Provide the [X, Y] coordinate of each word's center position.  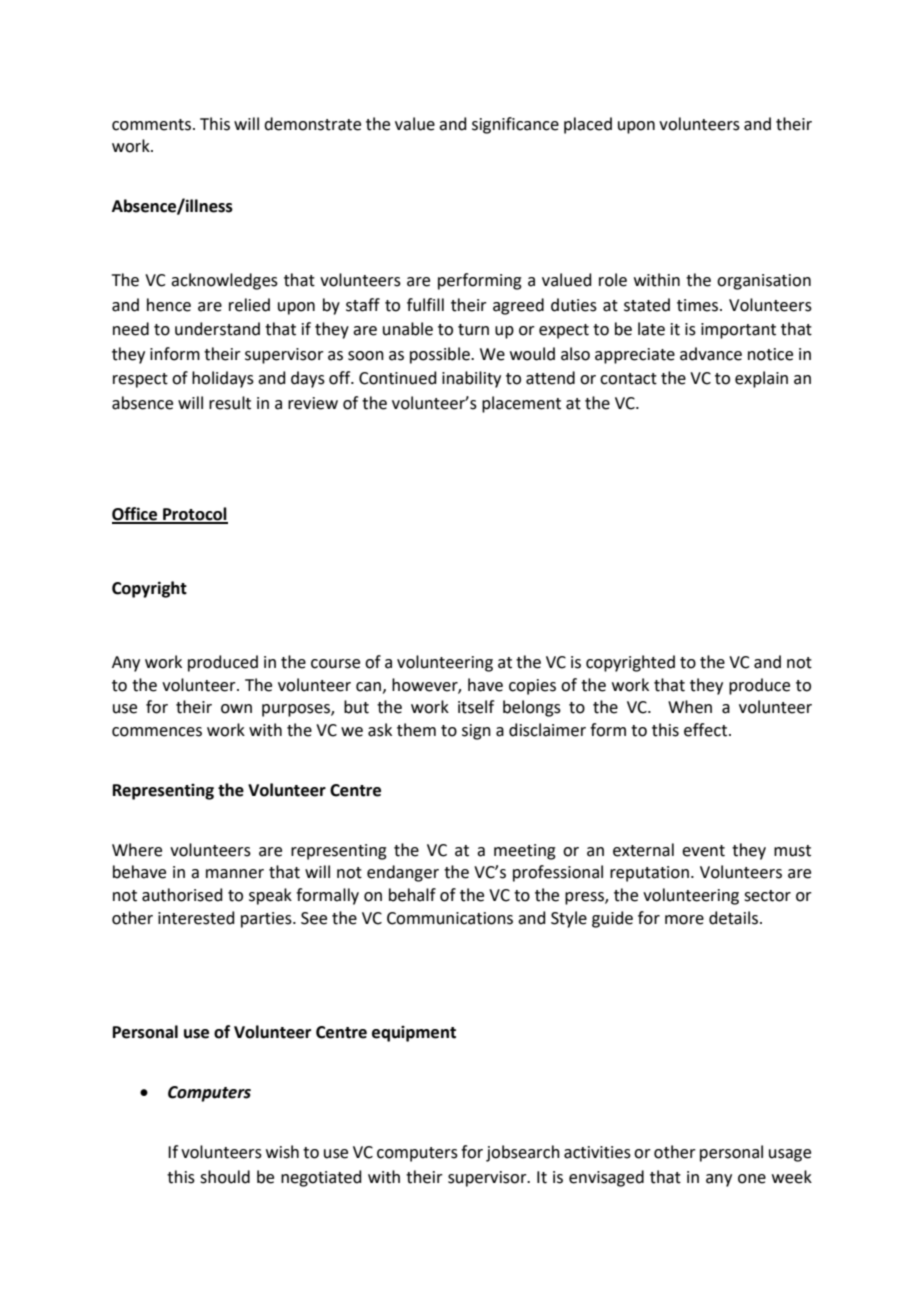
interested [196, 918]
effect [707, 730]
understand [217, 329]
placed [588, 125]
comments [153, 125]
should [225, 1177]
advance [711, 354]
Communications [450, 918]
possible [441, 355]
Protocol [194, 515]
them [416, 730]
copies [532, 687]
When [690, 707]
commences [157, 732]
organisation [764, 282]
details [733, 918]
